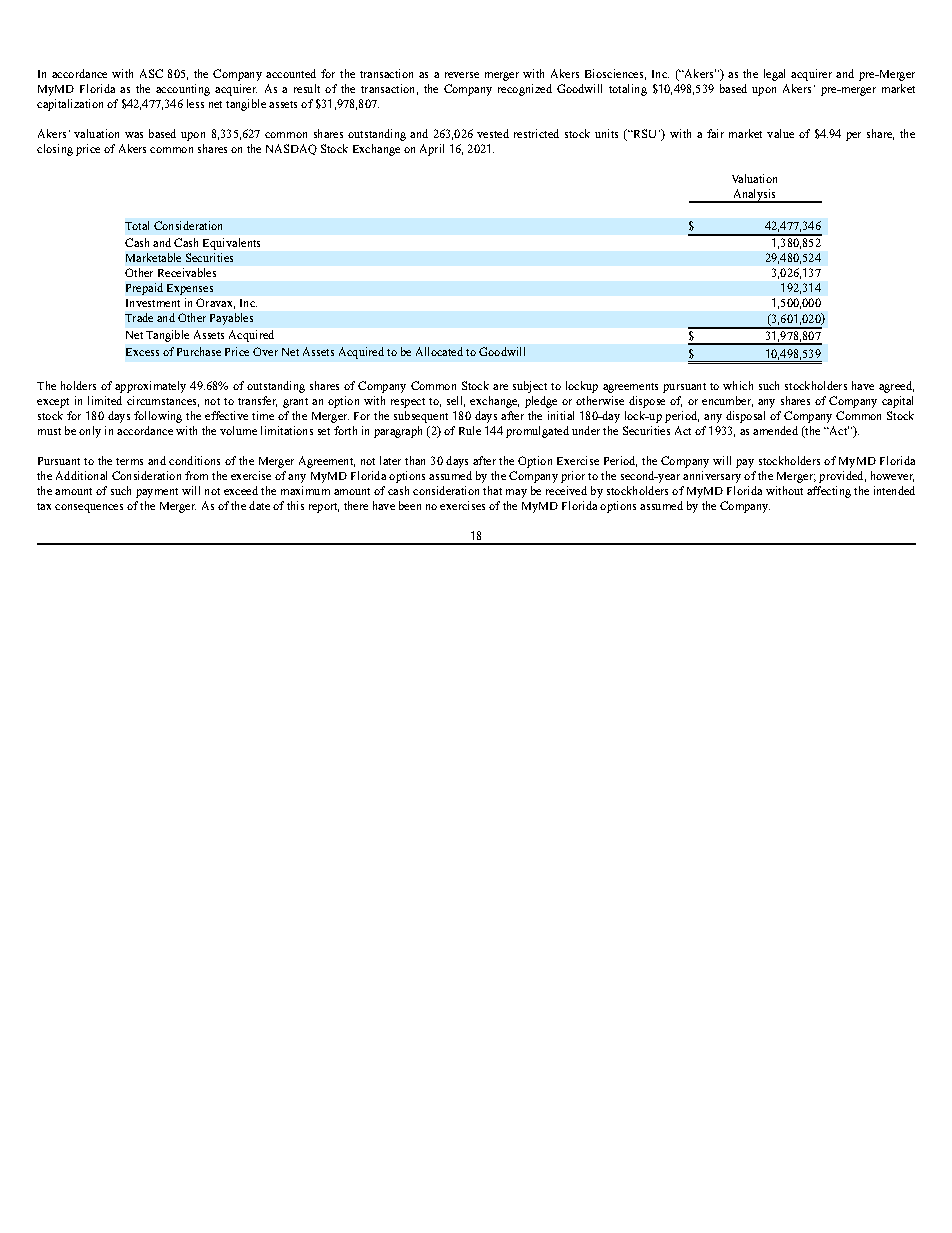 The image size is (952, 1233). Describe the element at coordinates (738, 385) in the page. I see `which` at that location.
